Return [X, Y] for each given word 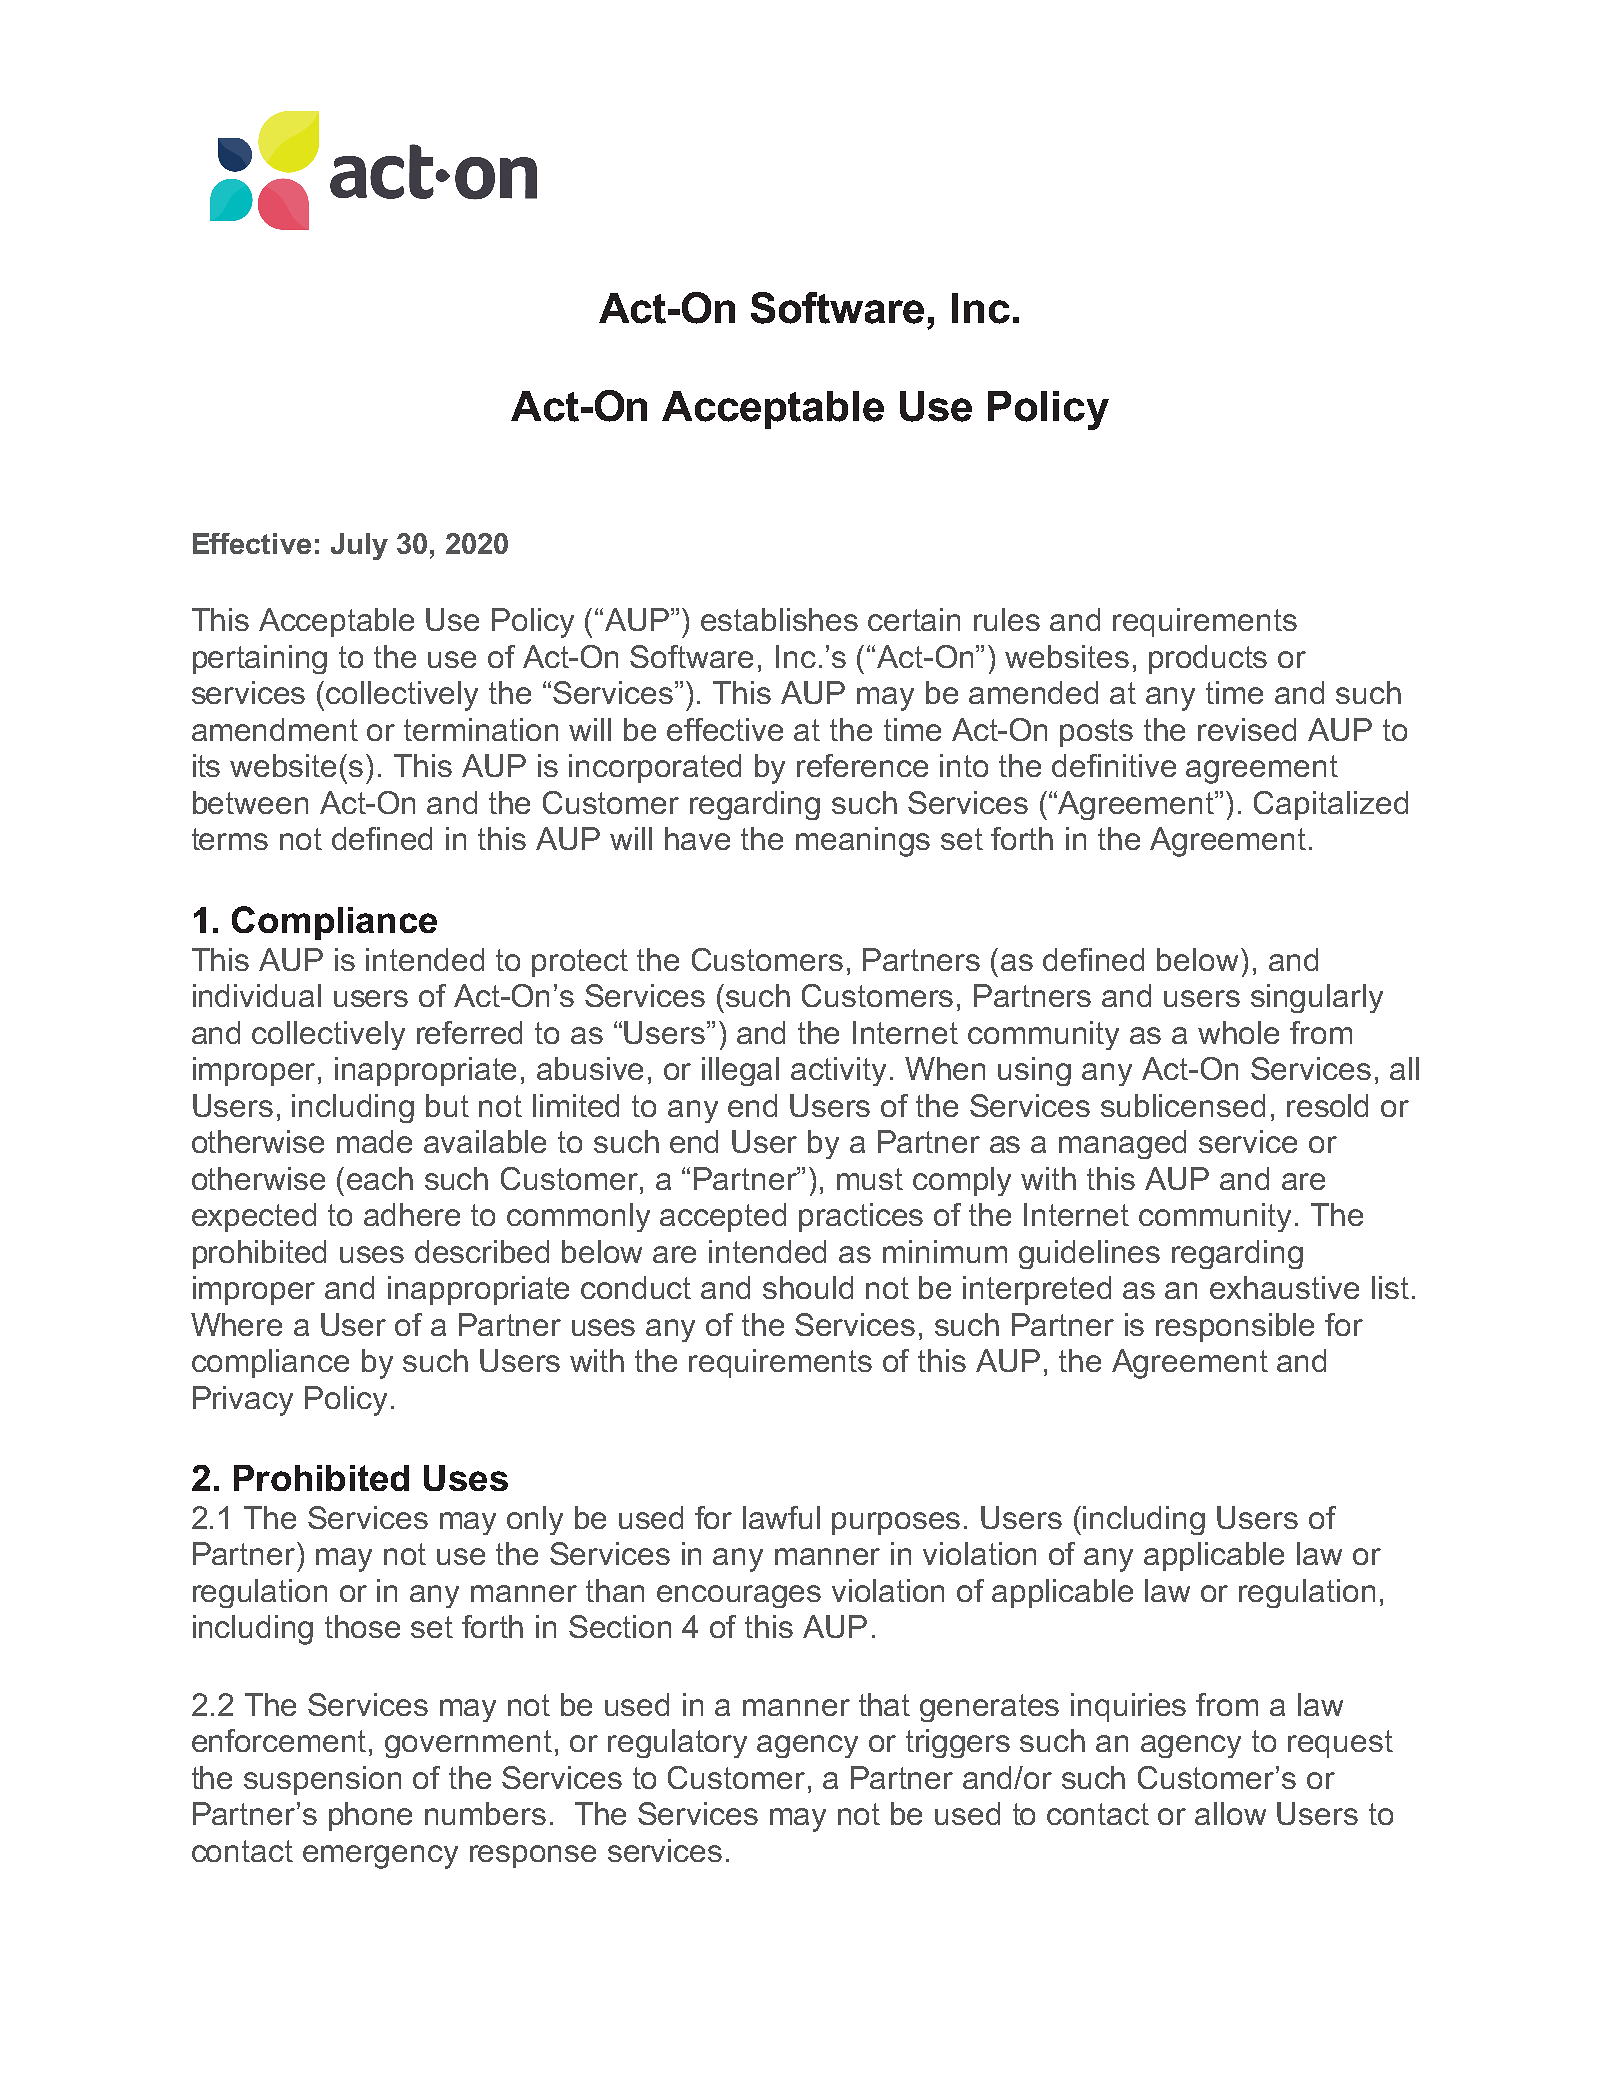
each [380, 1178]
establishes [779, 619]
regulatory [677, 1743]
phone [370, 1816]
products [1208, 659]
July [359, 546]
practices [861, 1217]
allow [1230, 1813]
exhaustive [1284, 1287]
